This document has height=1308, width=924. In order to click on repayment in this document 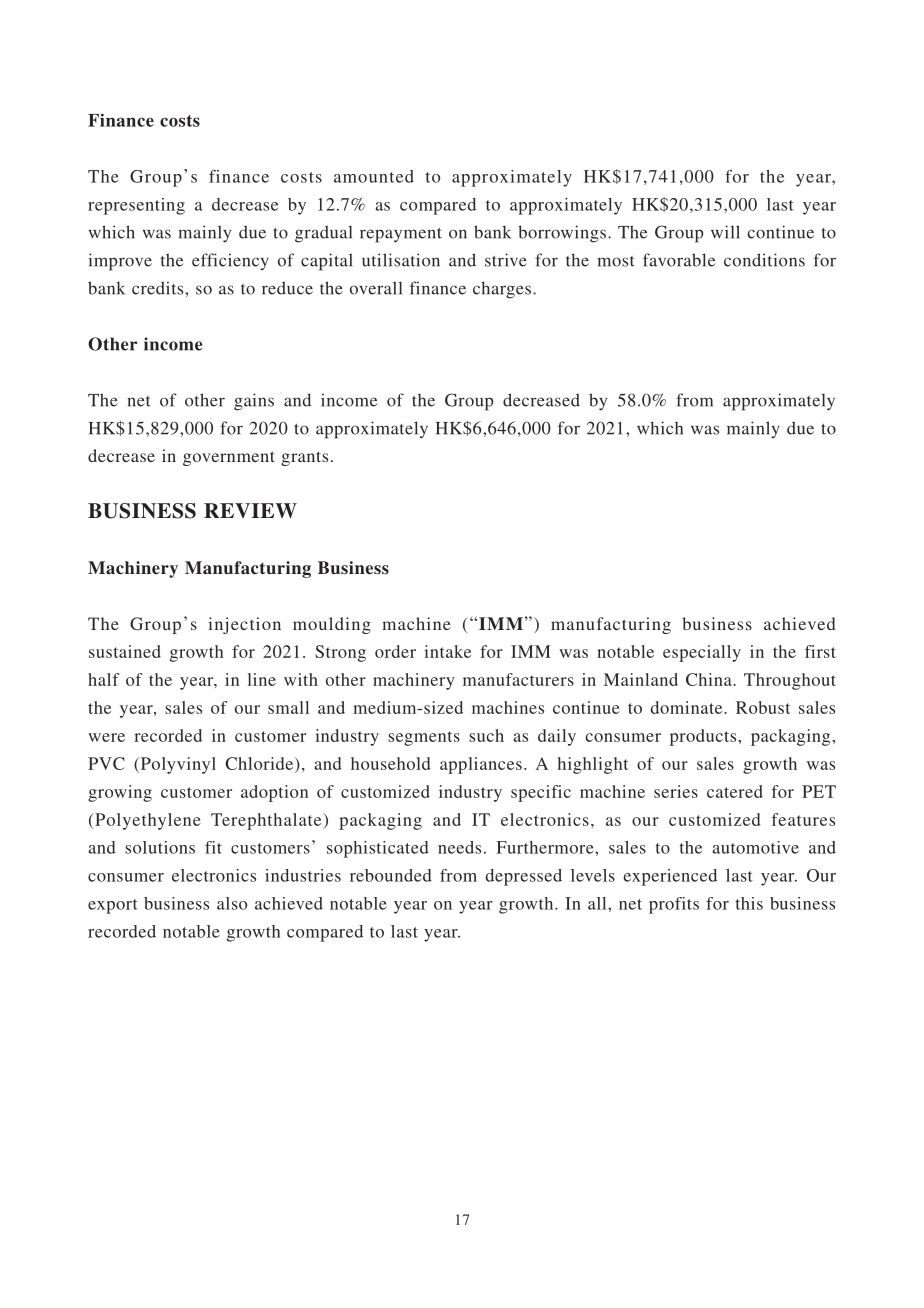, I will do `click(401, 235)`.
